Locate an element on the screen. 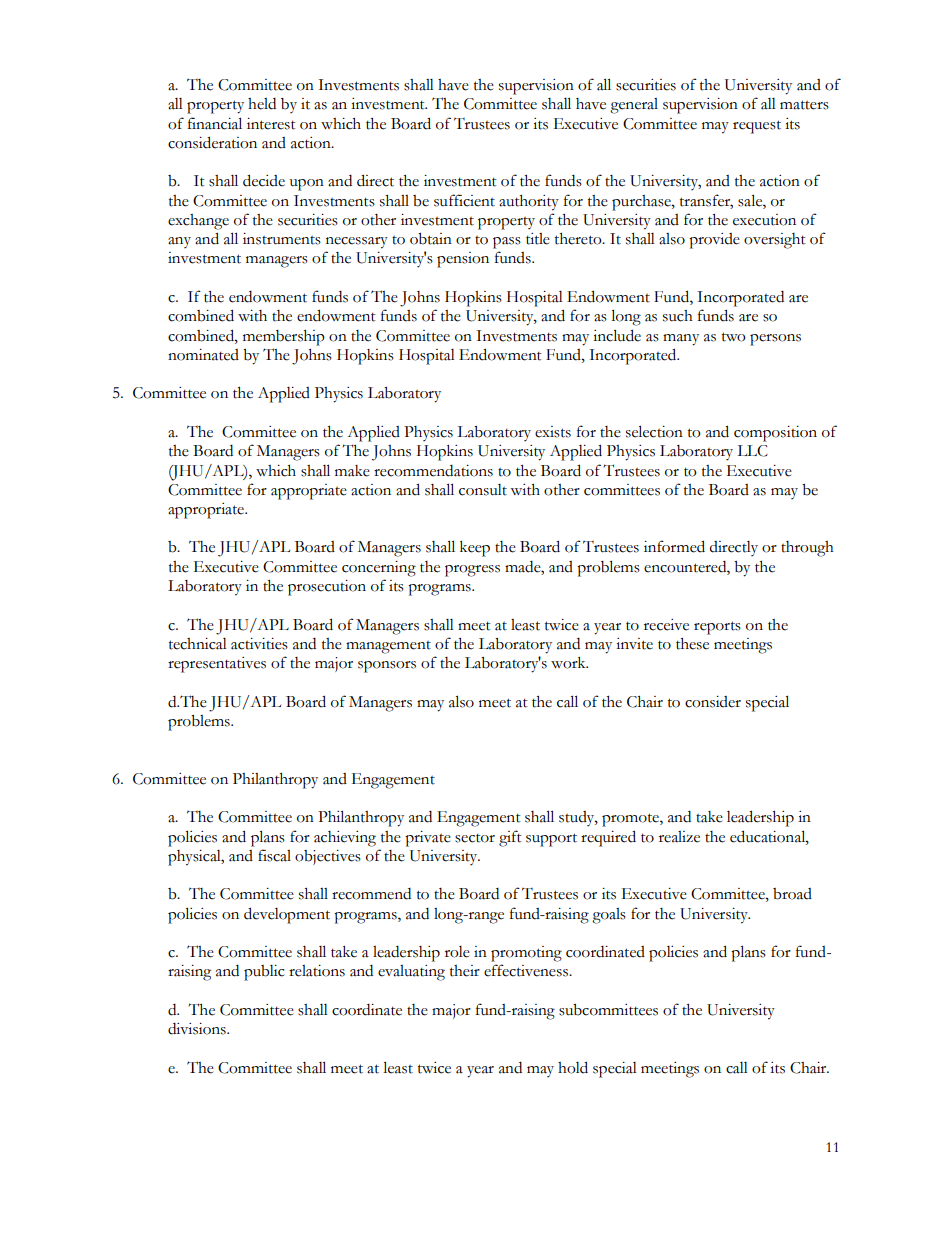 Image resolution: width=952 pixels, height=1233 pixels. request is located at coordinates (757, 127).
